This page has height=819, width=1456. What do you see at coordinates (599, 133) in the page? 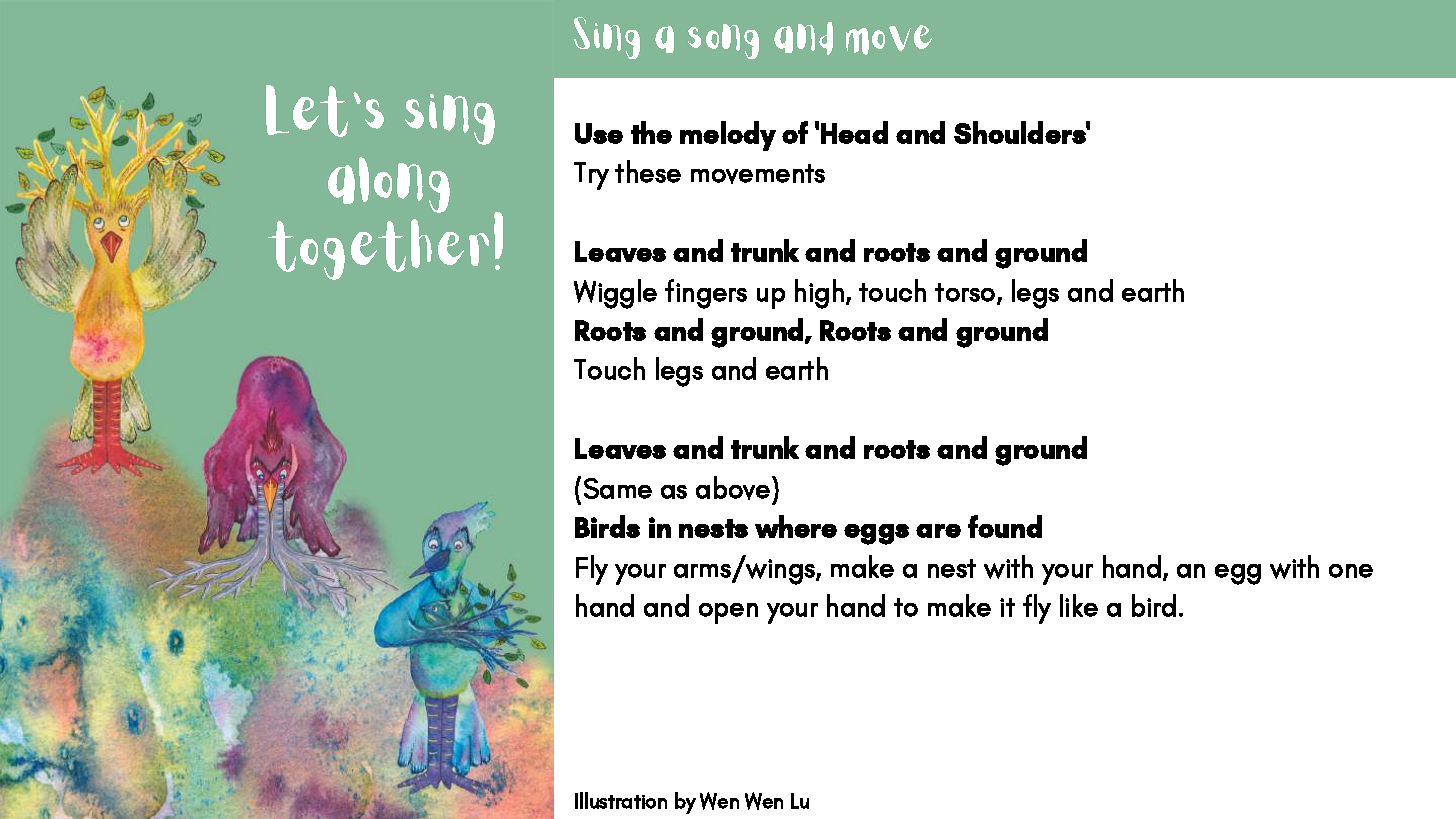
I see `Use` at bounding box center [599, 133].
